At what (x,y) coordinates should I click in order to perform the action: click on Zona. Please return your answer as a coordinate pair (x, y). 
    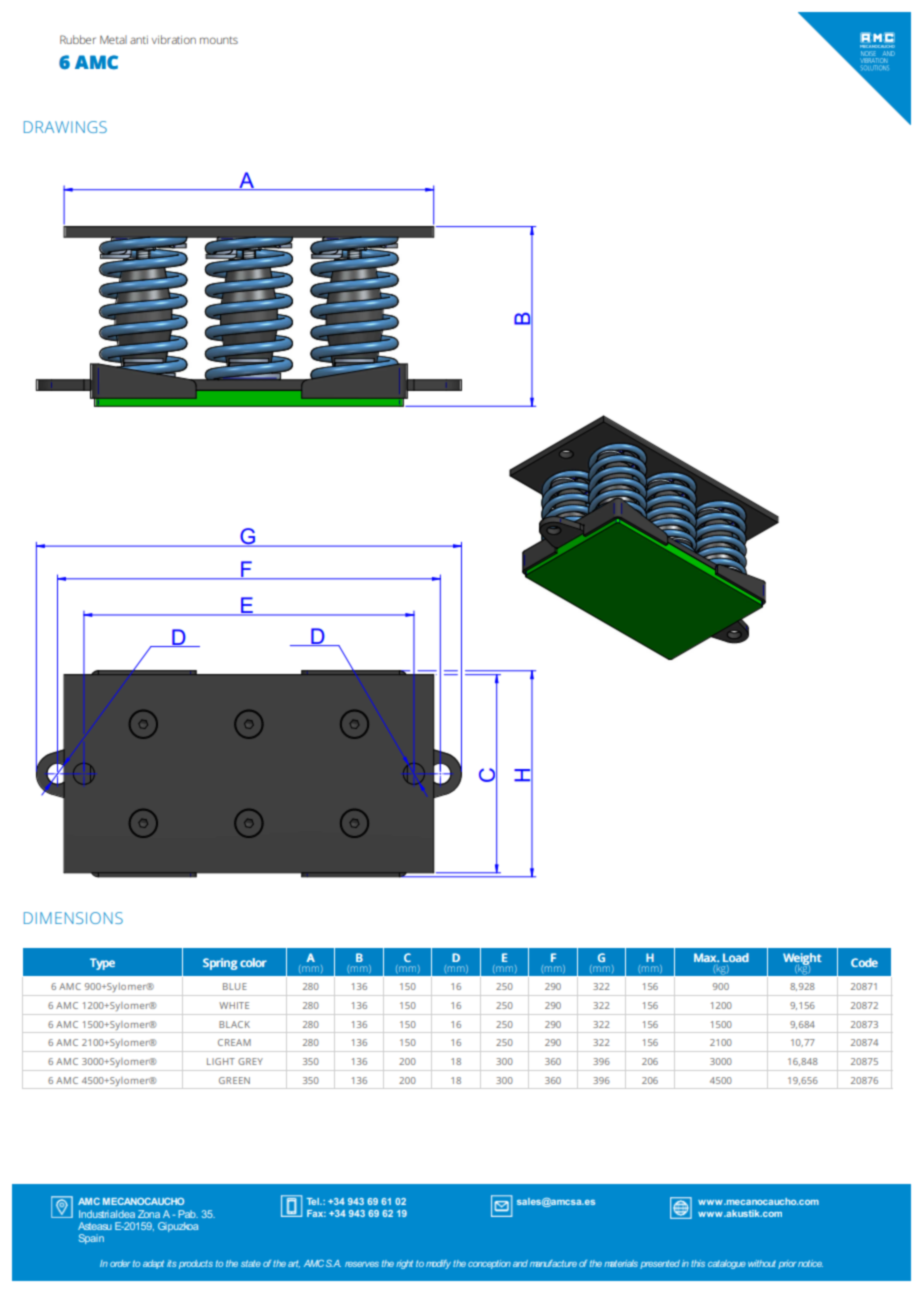
    Looking at the image, I should click on (149, 1214).
